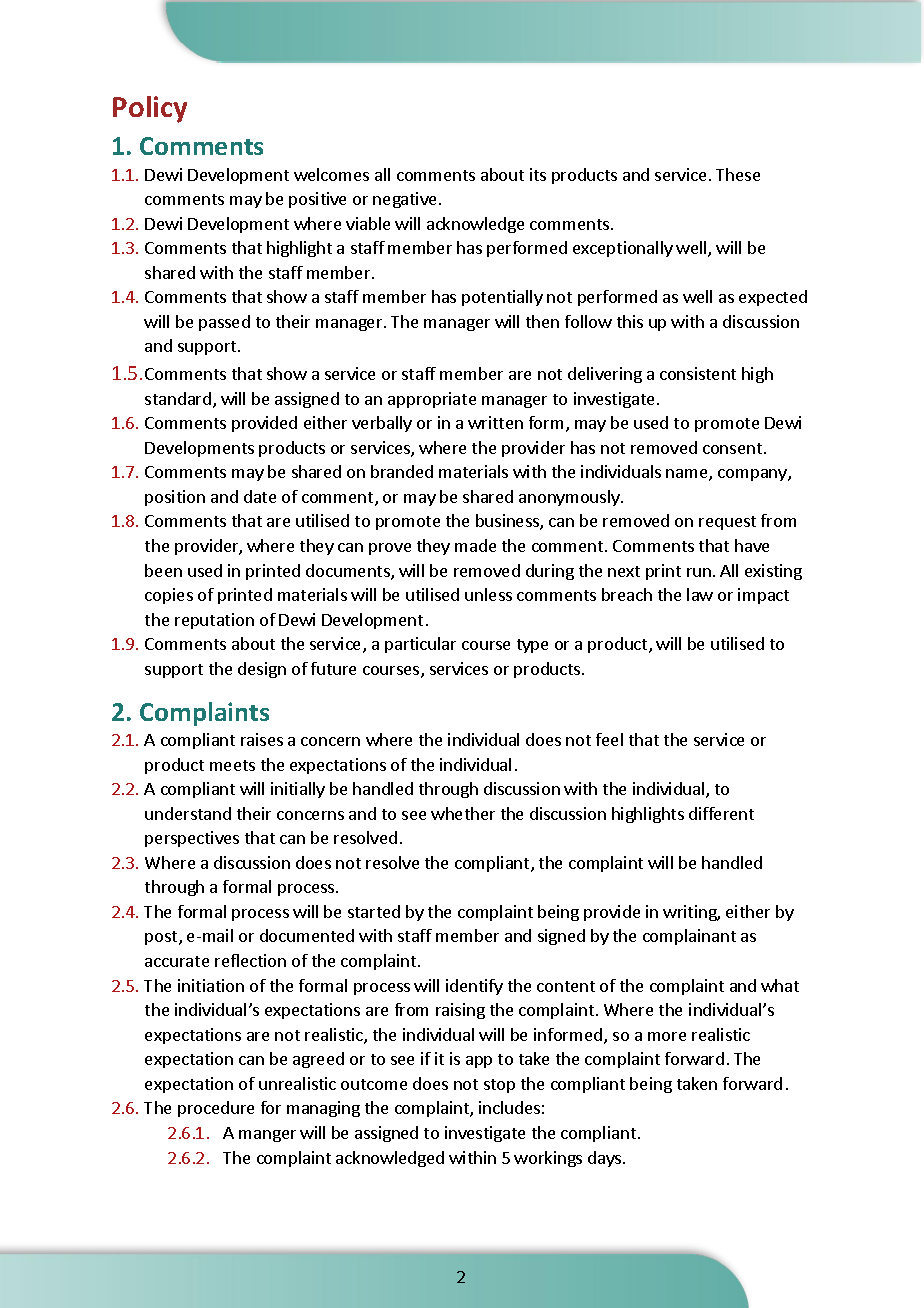  I want to click on law, so click(700, 594).
